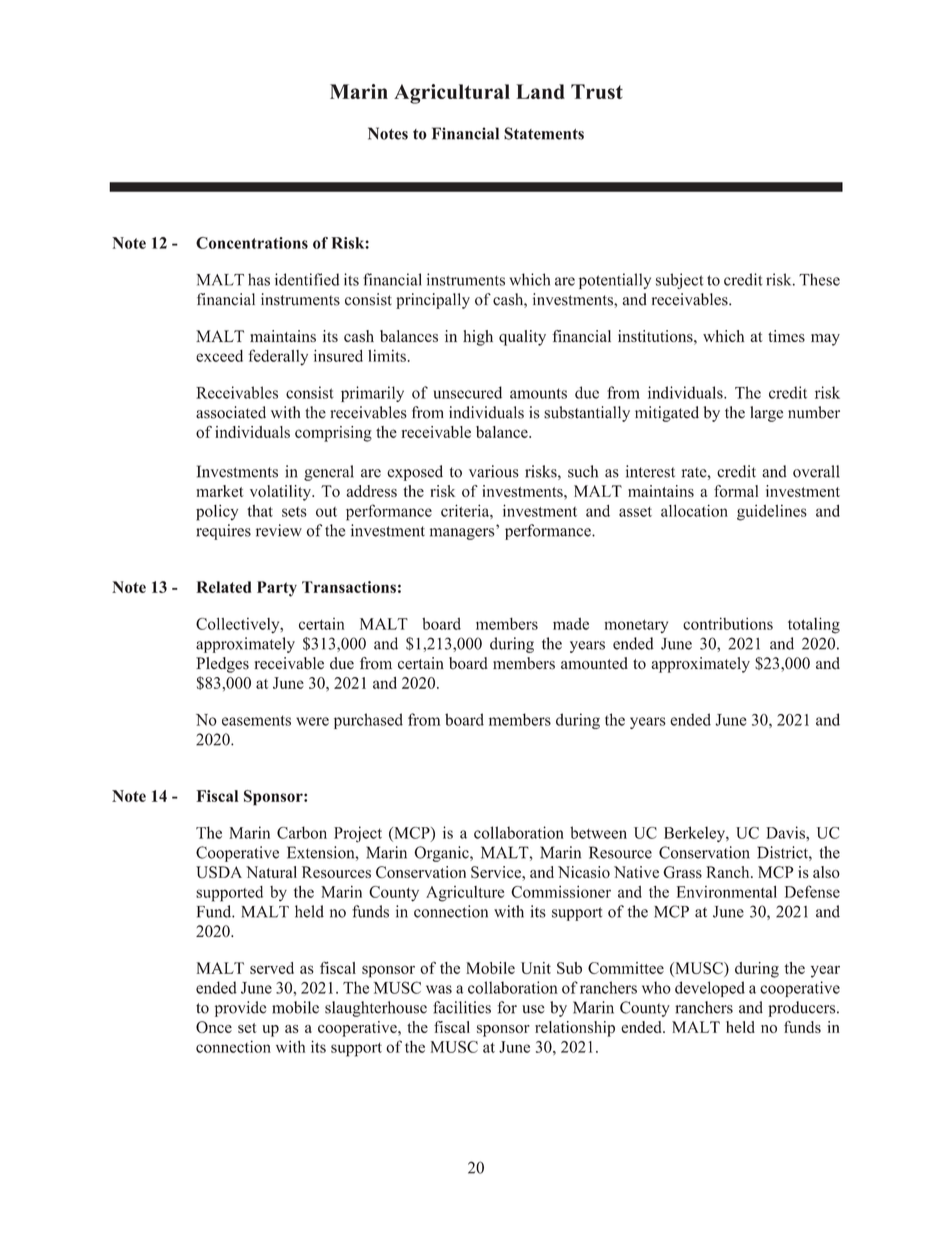 The width and height of the screenshot is (952, 1233). What do you see at coordinates (598, 832) in the screenshot?
I see `between` at bounding box center [598, 832].
